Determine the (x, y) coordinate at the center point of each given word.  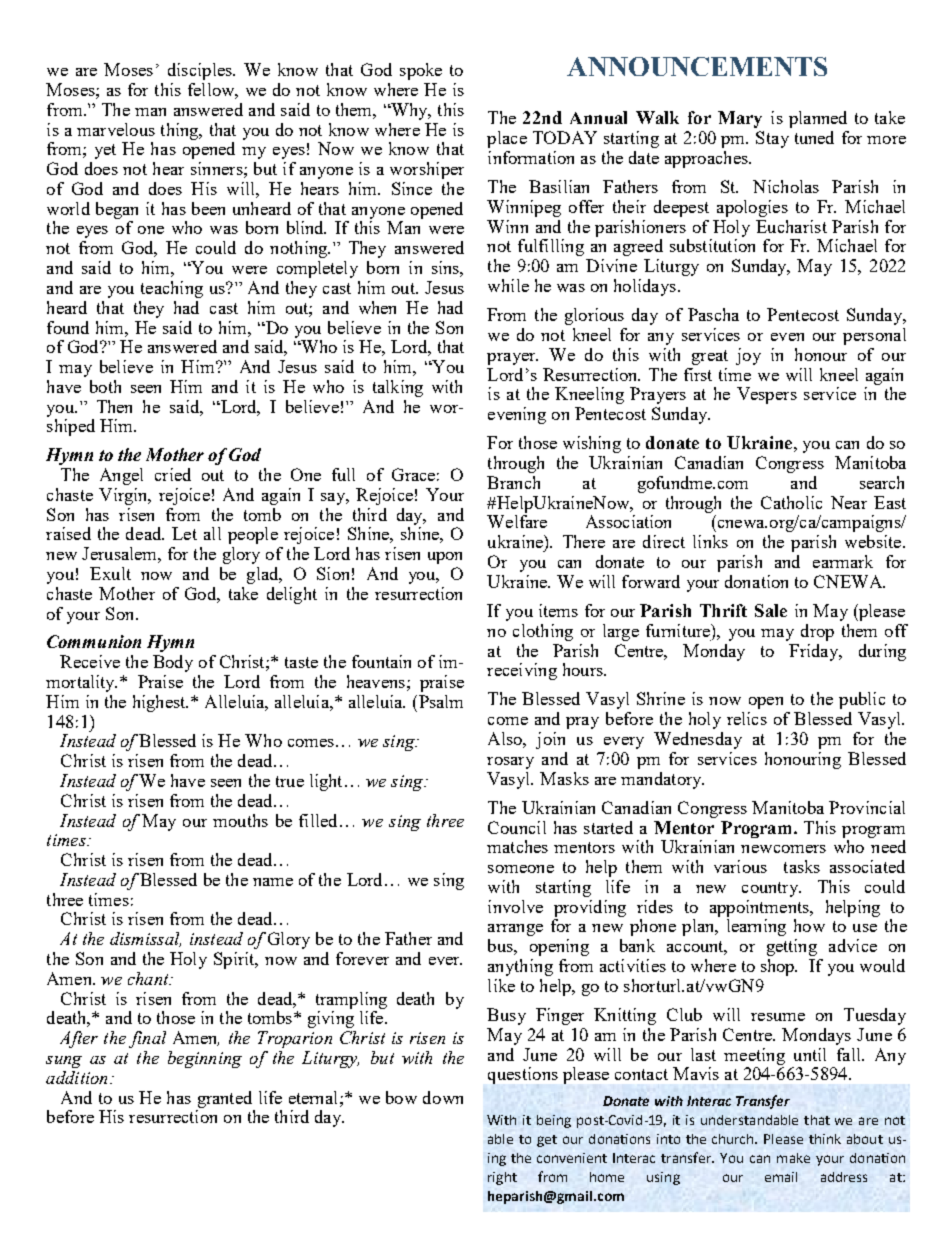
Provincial (867, 807)
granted (225, 1099)
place (507, 139)
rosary (510, 763)
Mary (740, 119)
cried (173, 474)
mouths (240, 820)
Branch (513, 482)
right (502, 1178)
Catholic (791, 502)
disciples (201, 71)
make (793, 1158)
